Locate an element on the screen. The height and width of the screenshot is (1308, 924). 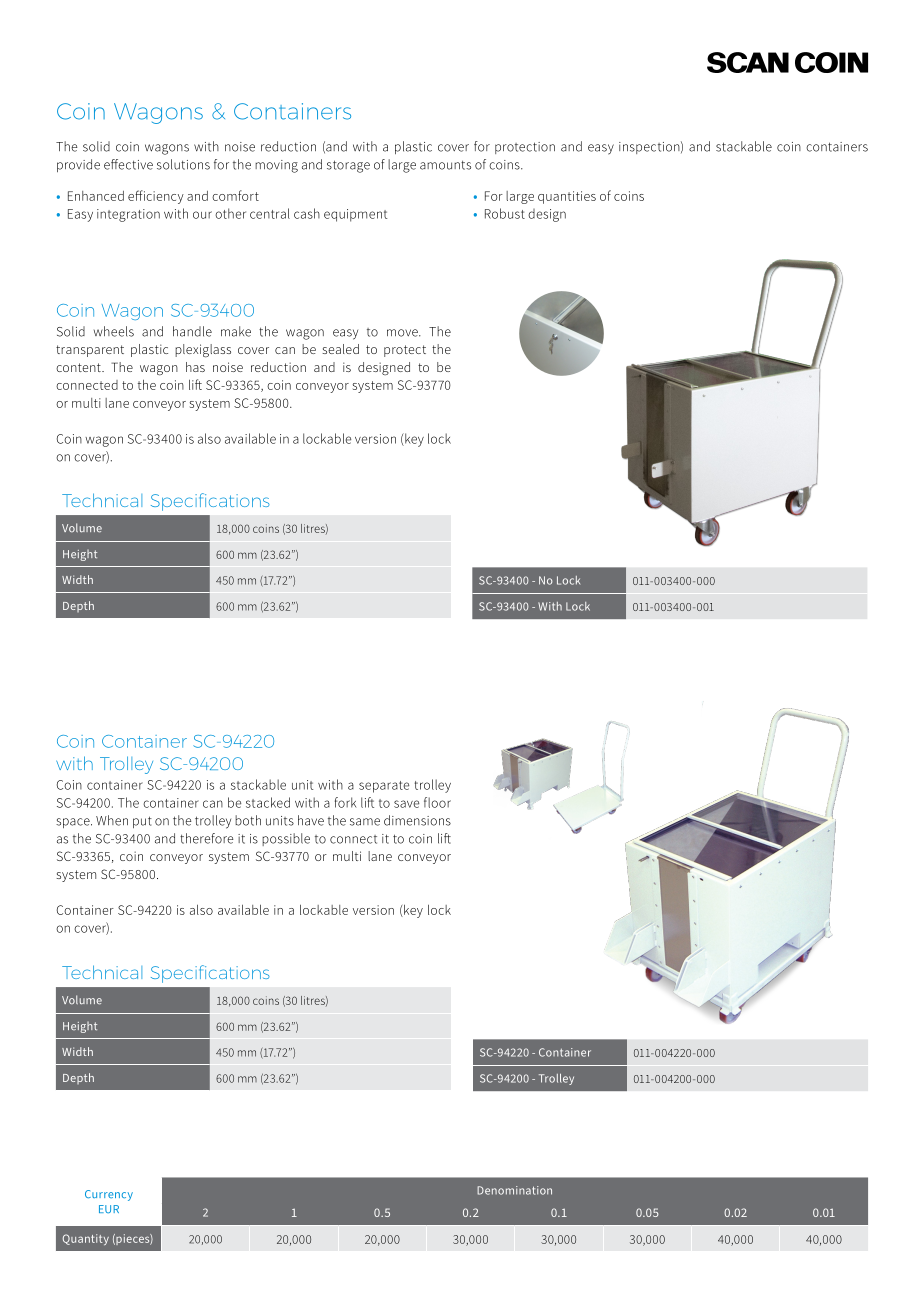
possible is located at coordinates (286, 839).
